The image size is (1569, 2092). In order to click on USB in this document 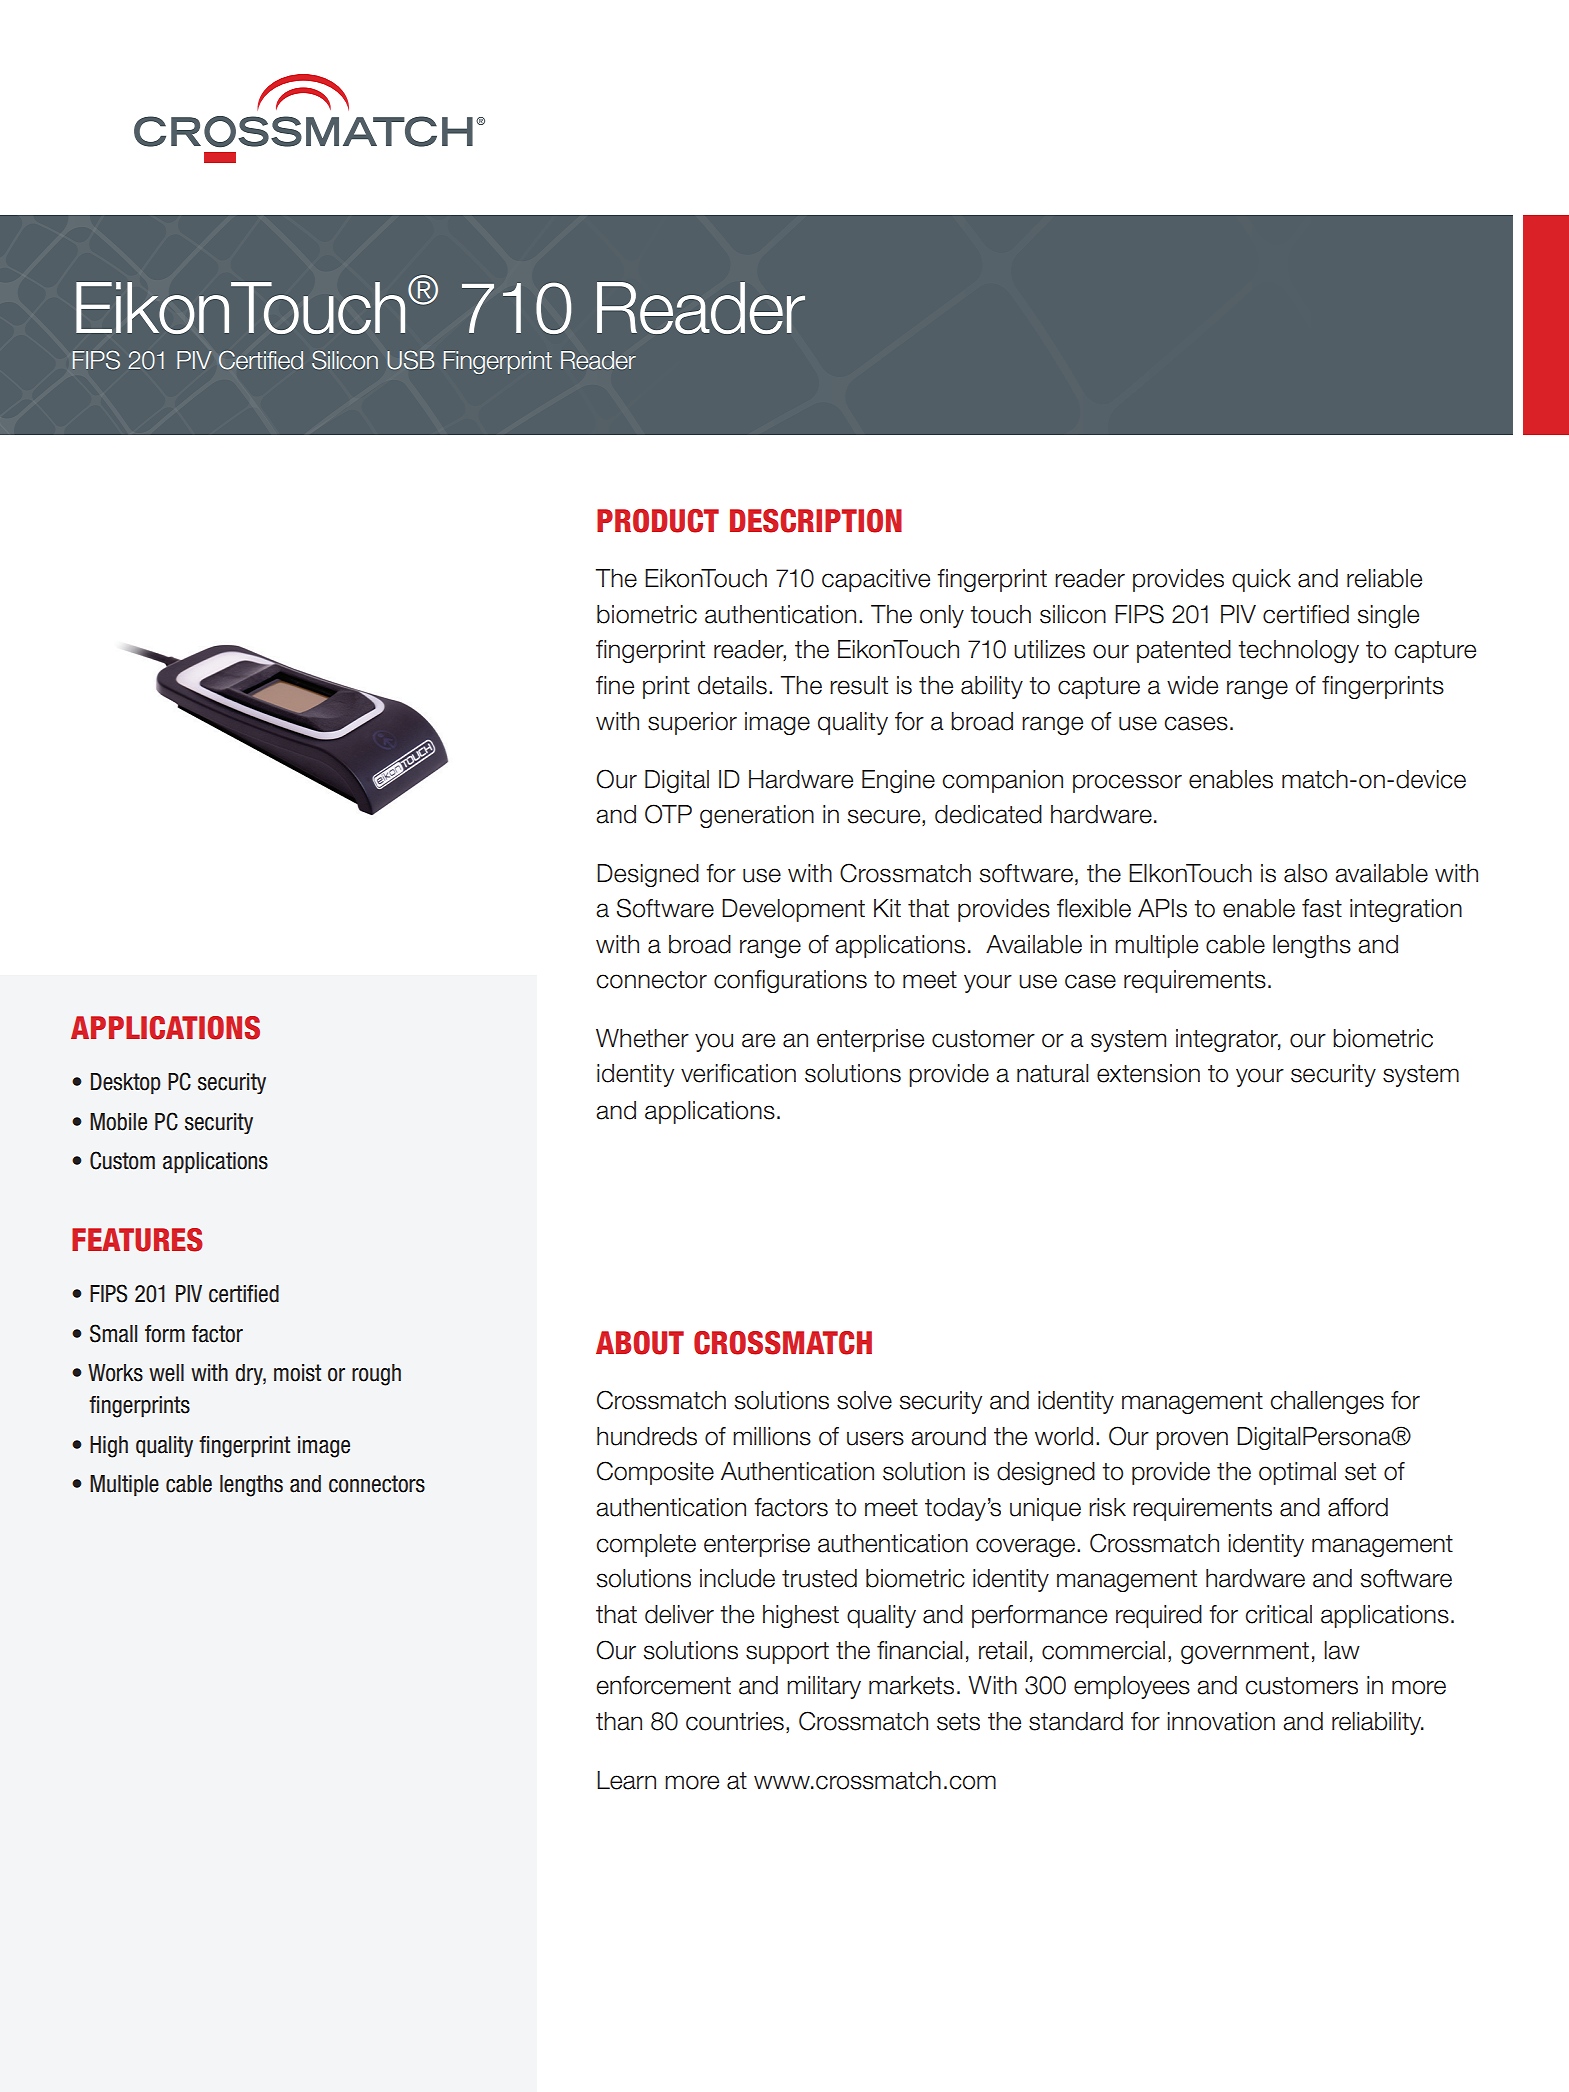, I will do `click(410, 360)`.
